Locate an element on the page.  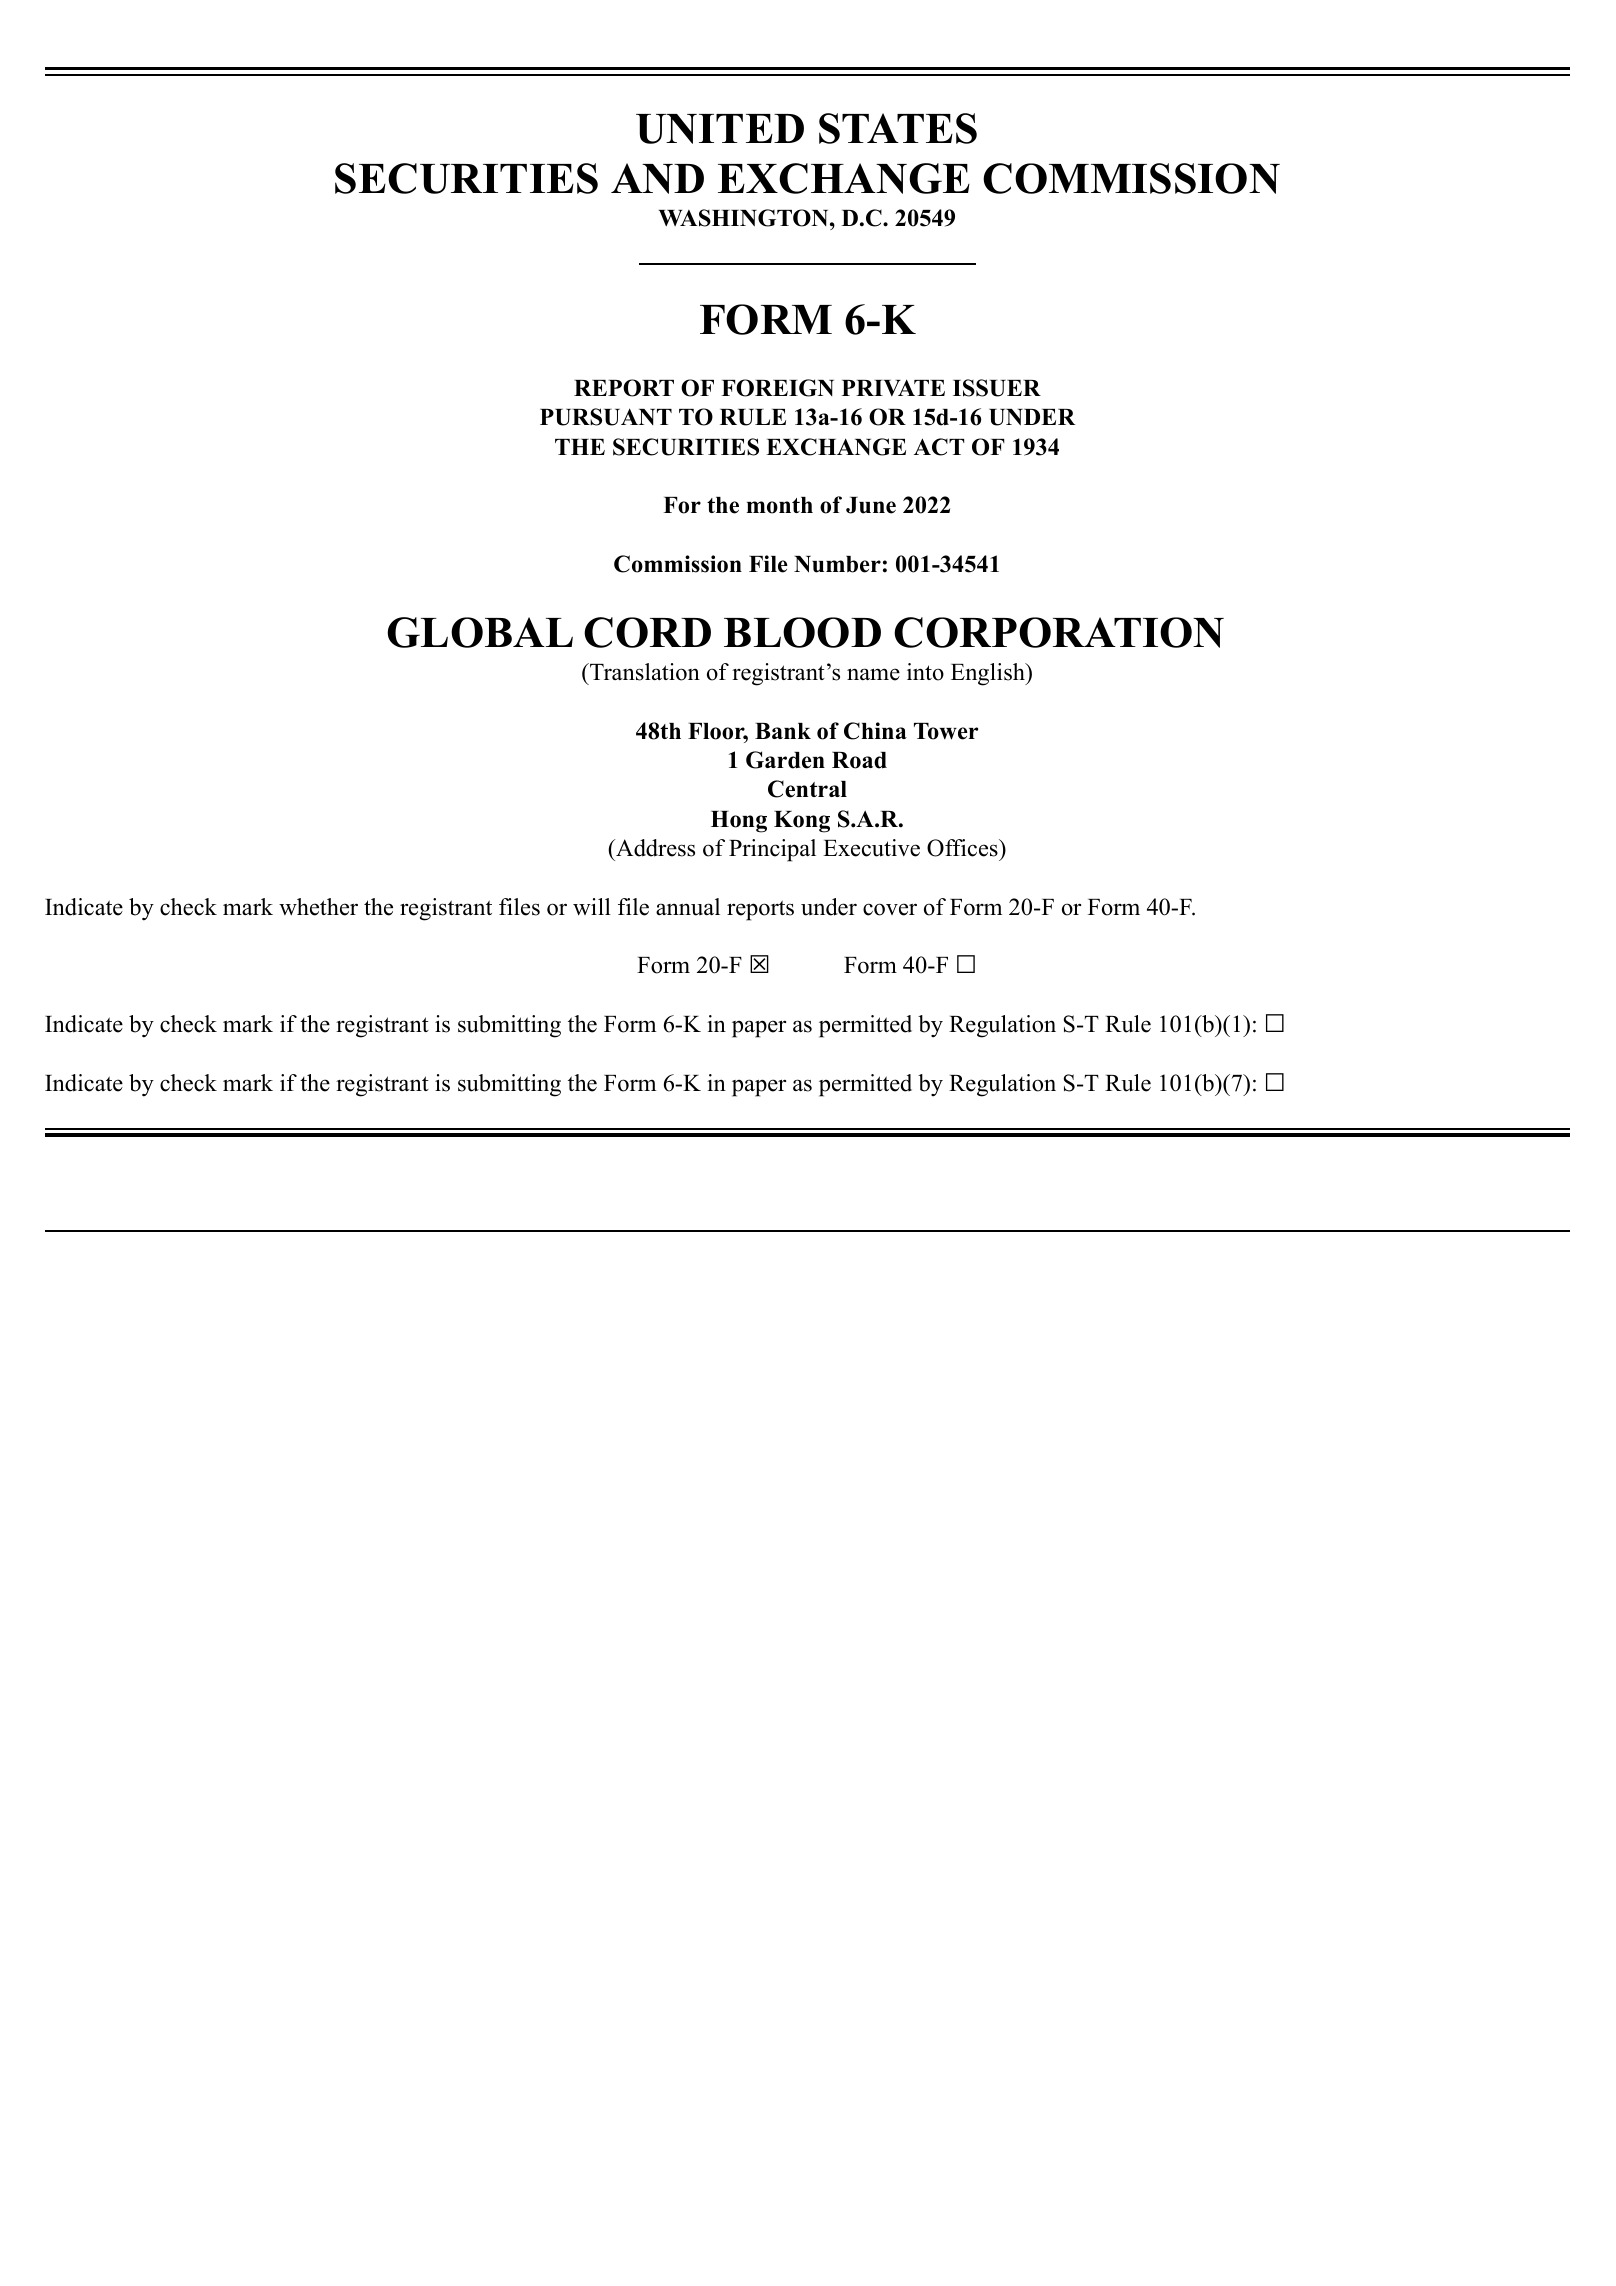
FOREIGN is located at coordinates (777, 388).
